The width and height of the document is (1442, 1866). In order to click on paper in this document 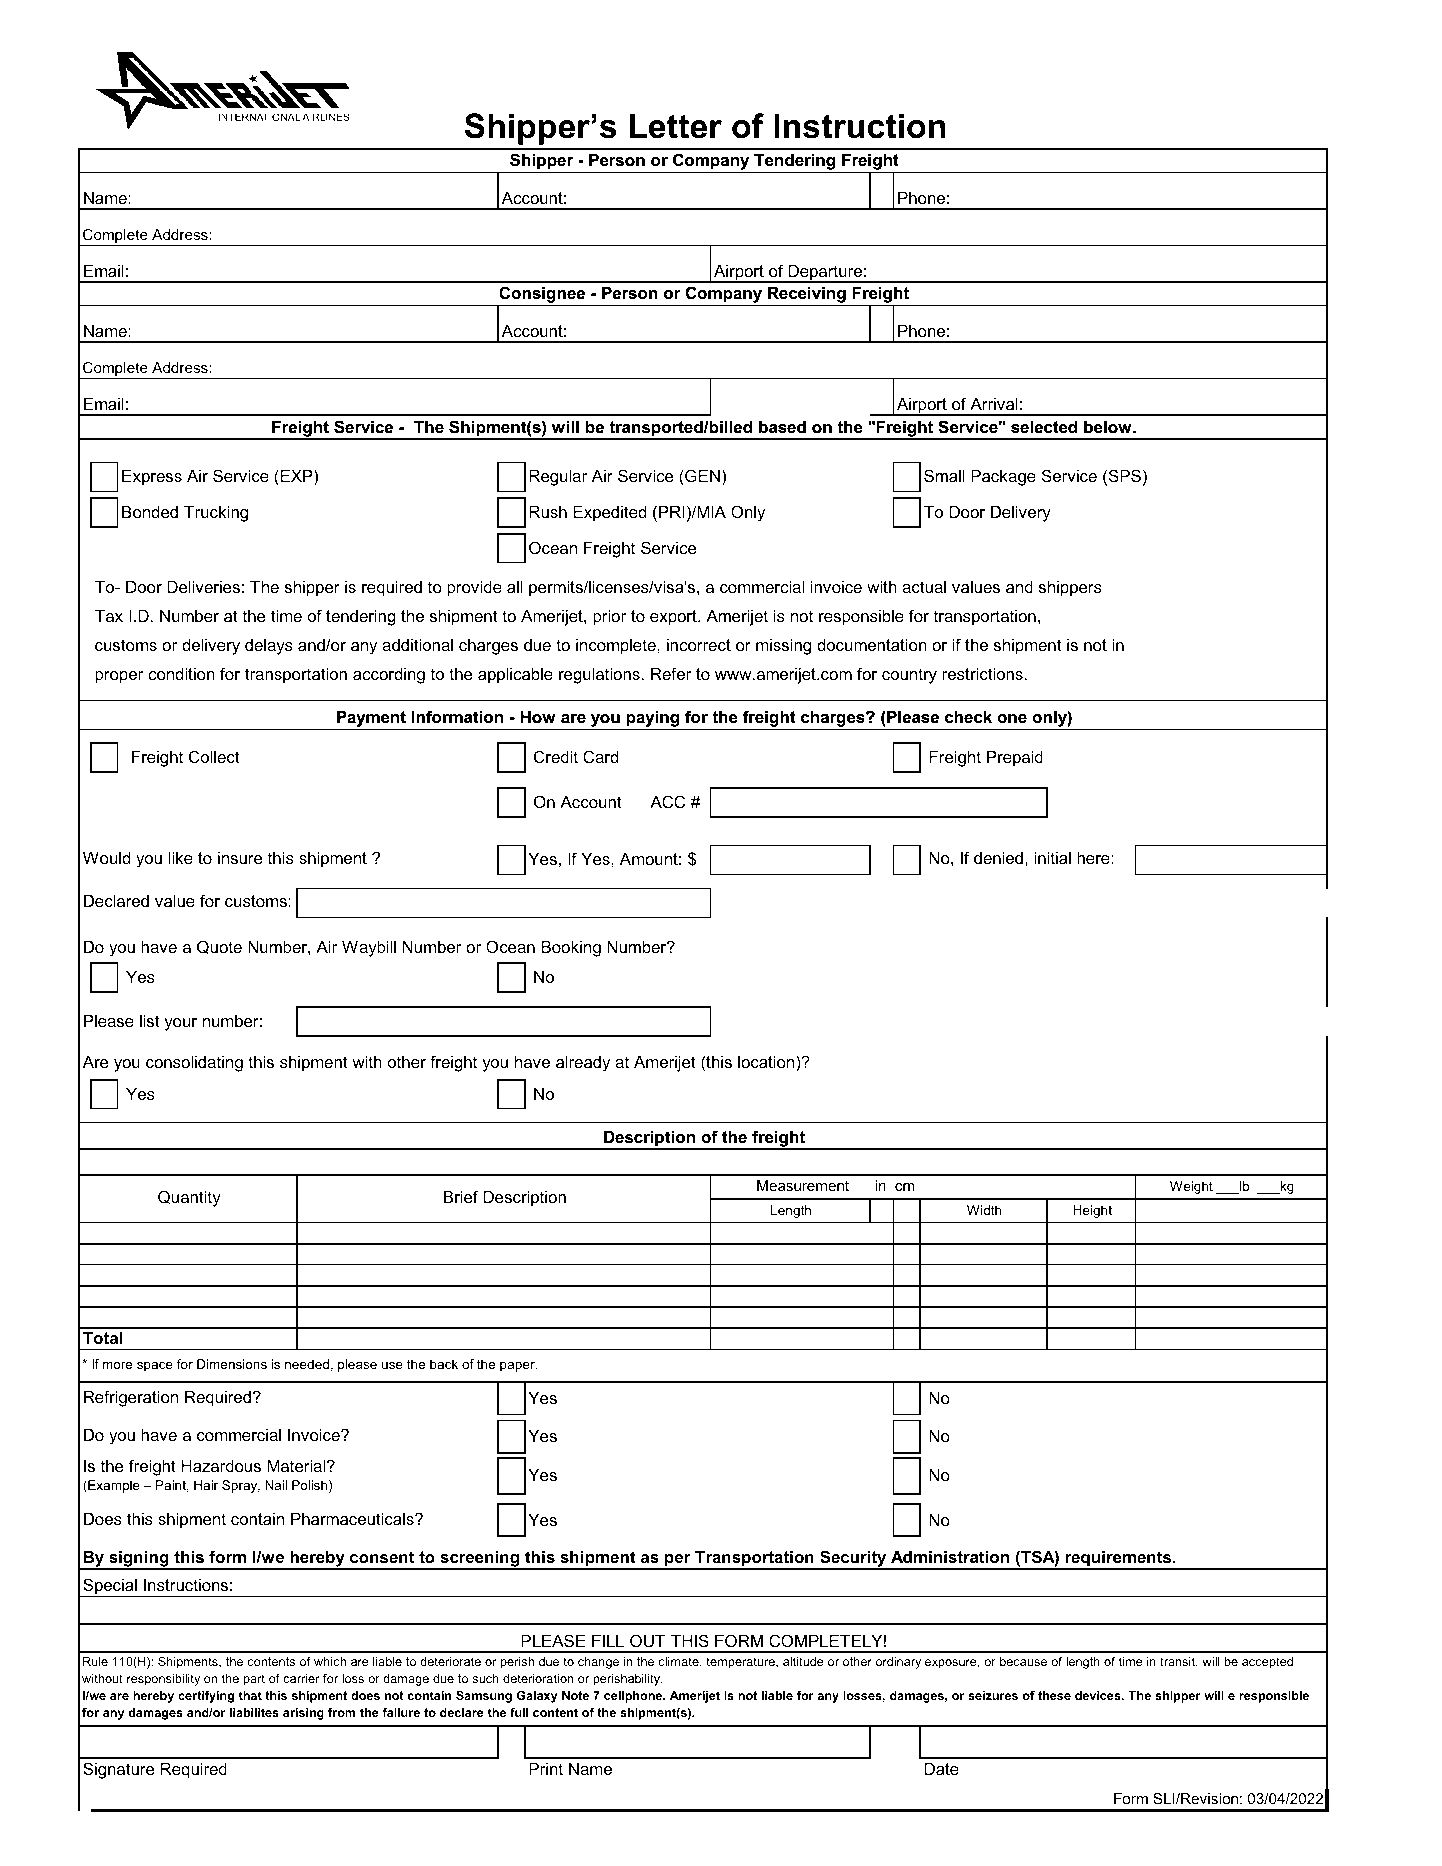, I will do `click(518, 1367)`.
